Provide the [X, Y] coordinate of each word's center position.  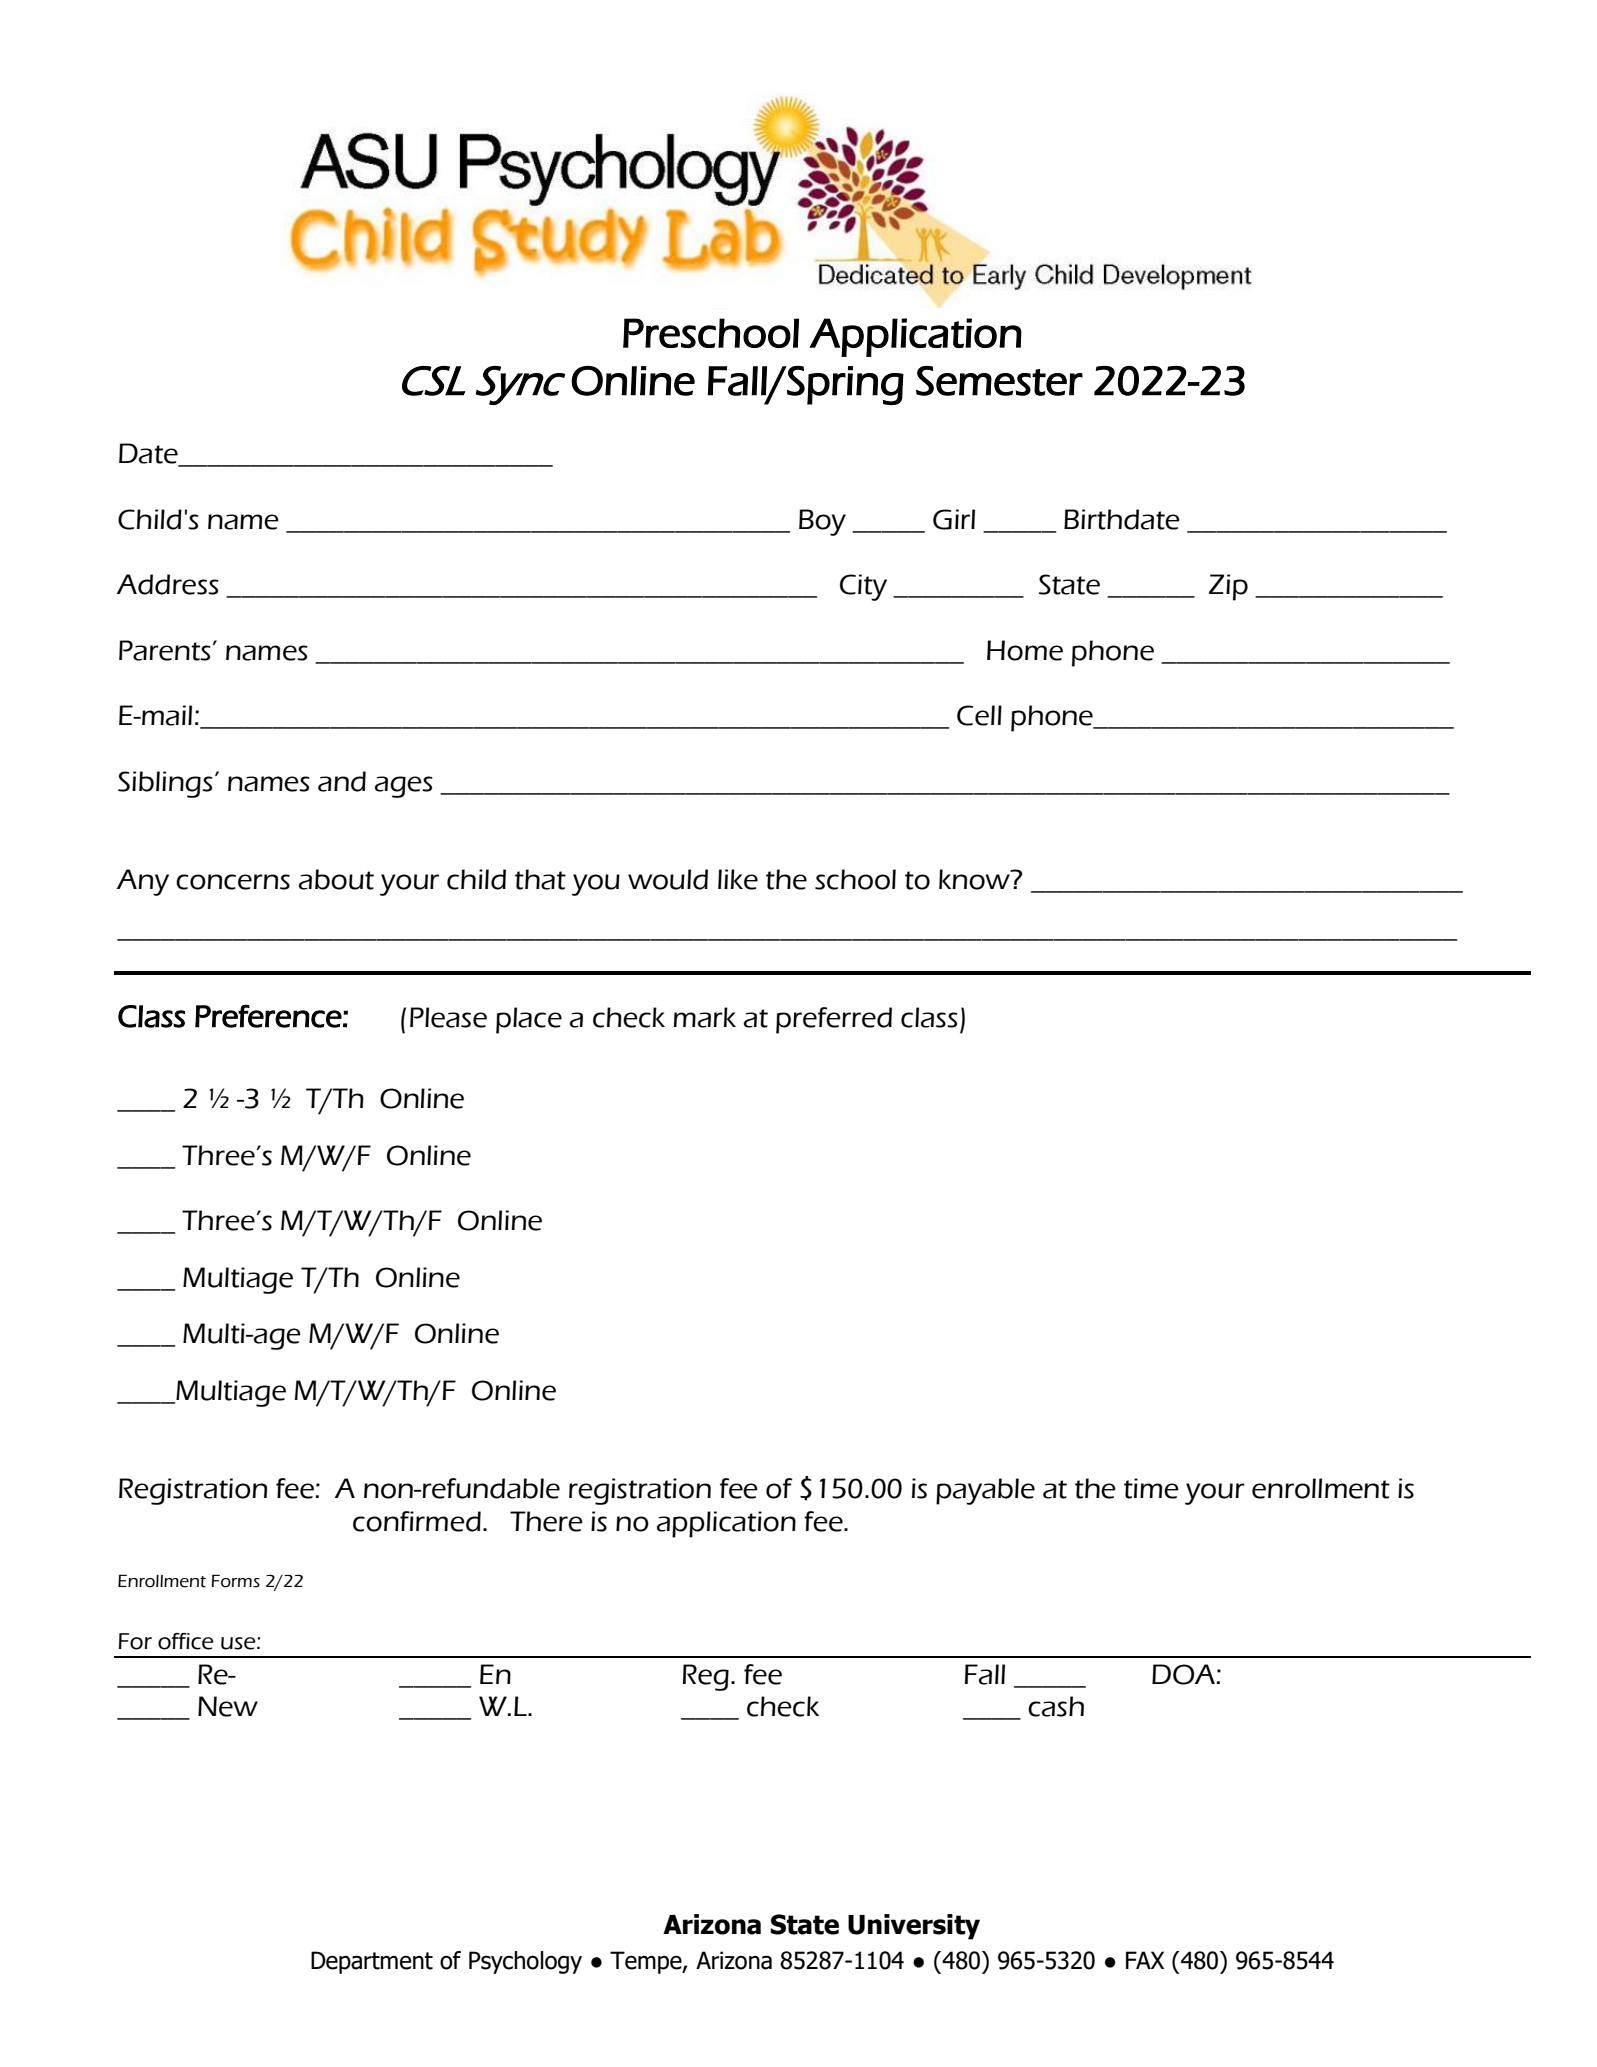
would [668, 879]
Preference [268, 1016]
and [342, 781]
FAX [1145, 1960]
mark [705, 1017]
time [1151, 1488]
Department [372, 1962]
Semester [999, 381]
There [546, 1521]
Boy [822, 522]
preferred [834, 1020]
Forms [235, 1581]
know [976, 879]
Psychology [525, 1962]
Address [167, 584]
